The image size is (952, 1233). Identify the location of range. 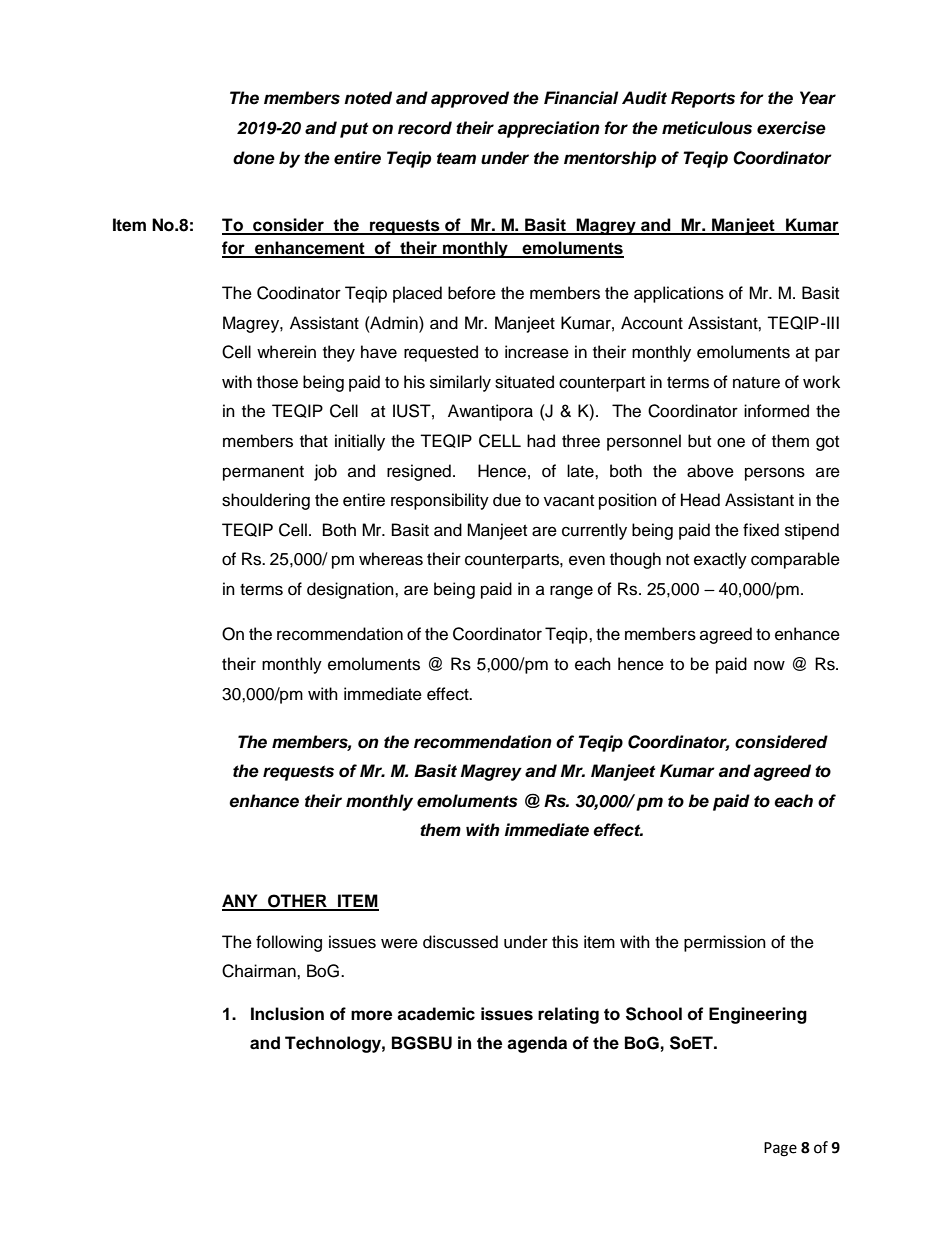
(571, 592).
